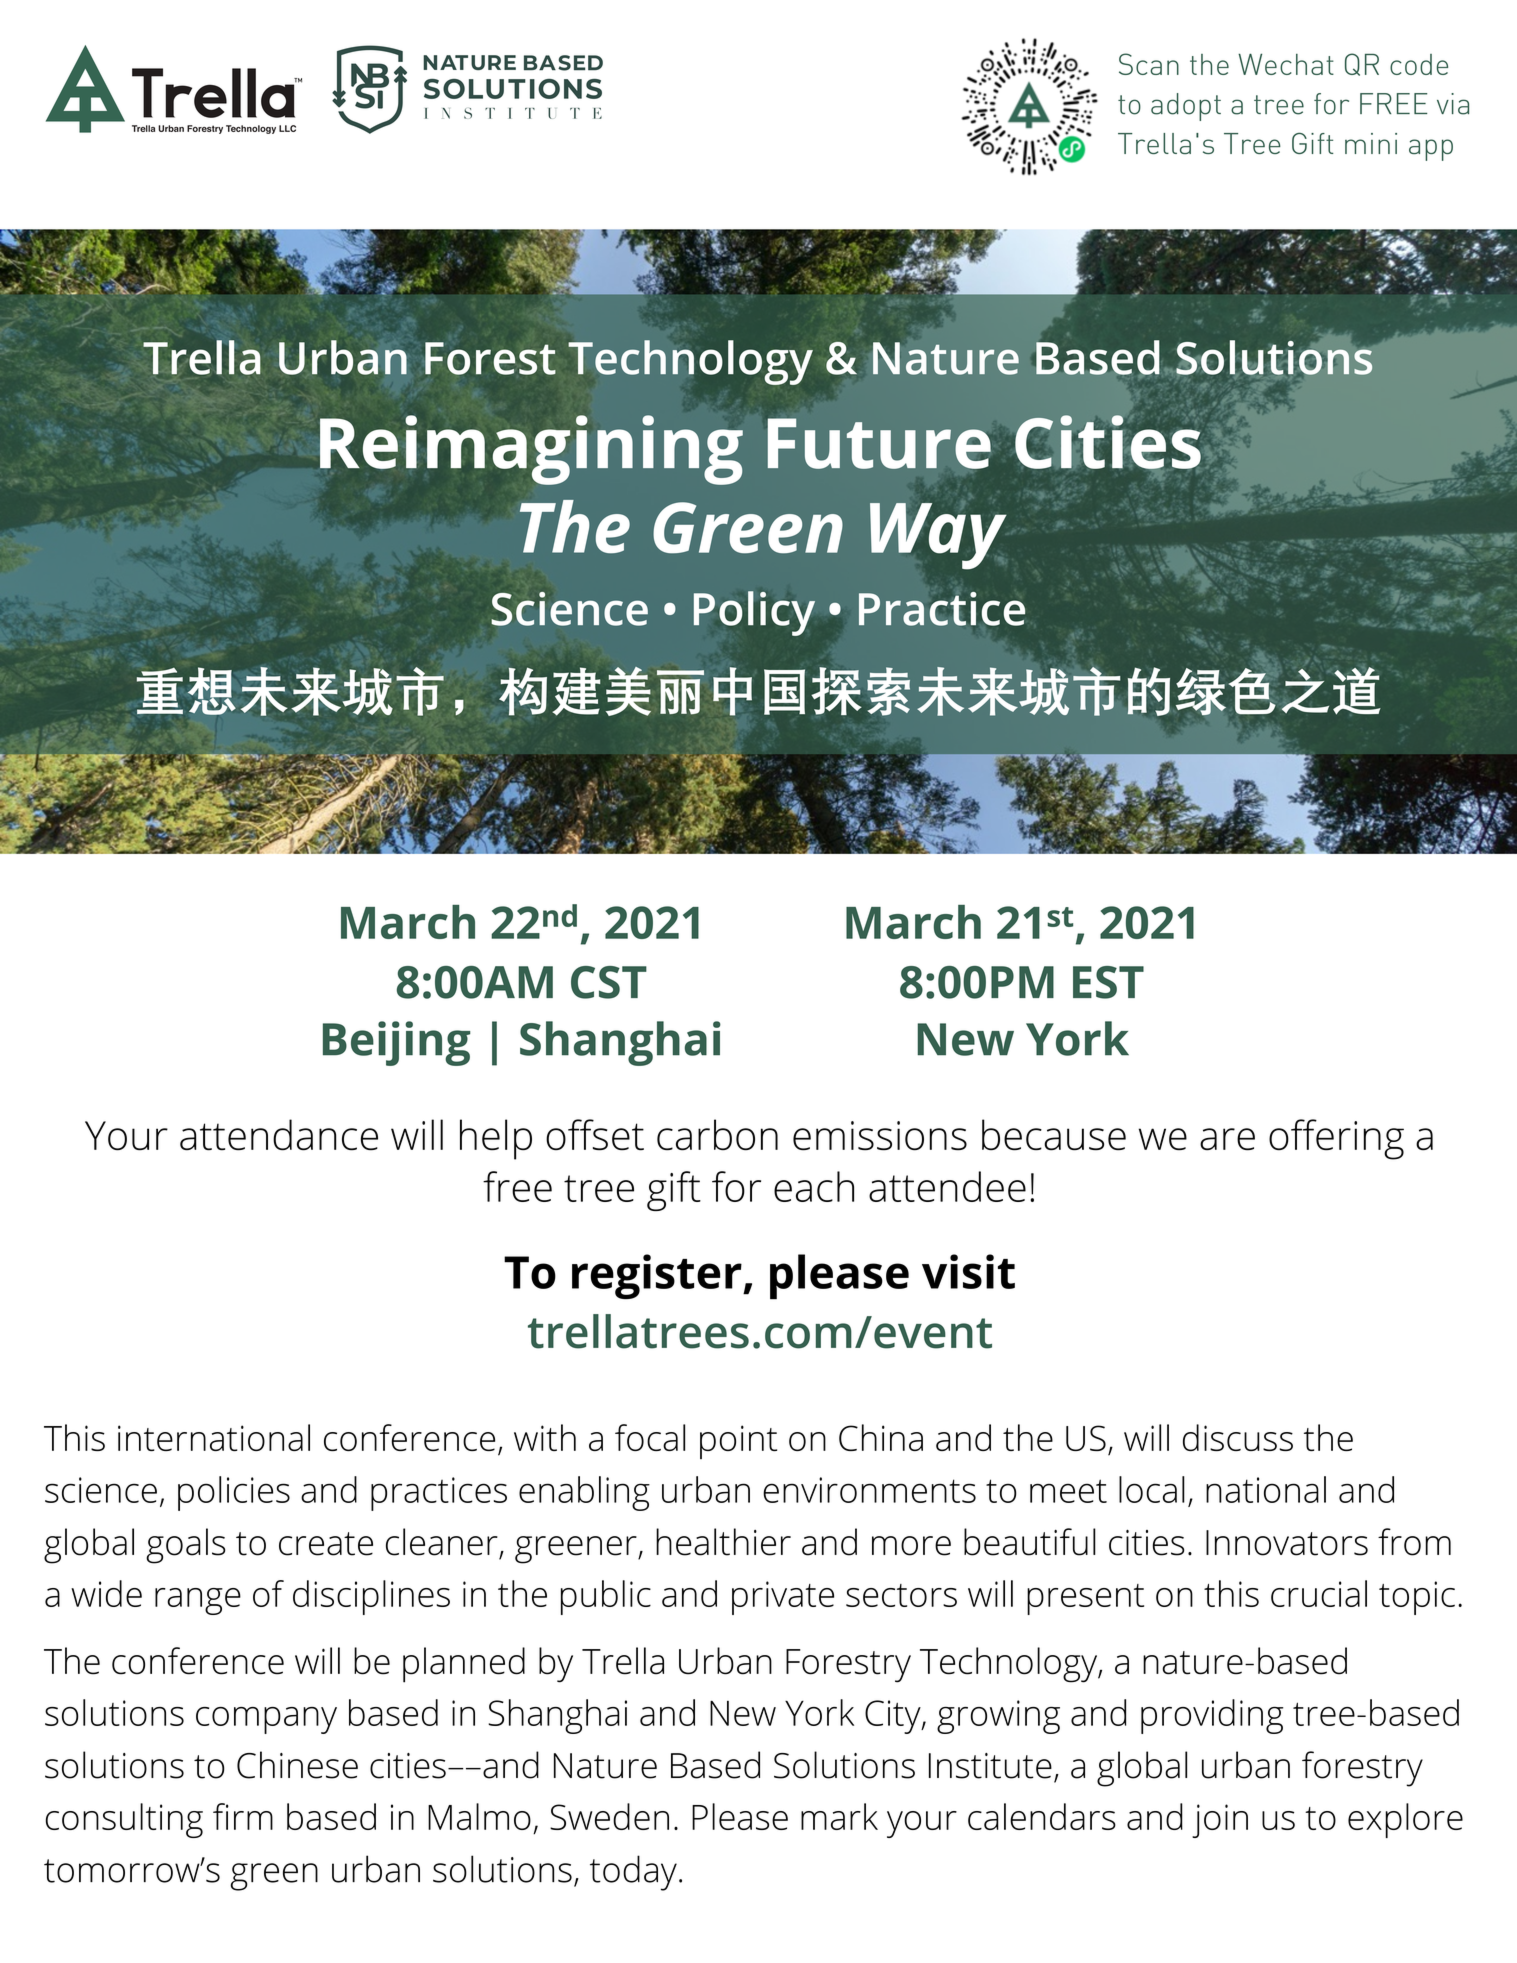  What do you see at coordinates (396, 1043) in the document?
I see `Beijing` at bounding box center [396, 1043].
